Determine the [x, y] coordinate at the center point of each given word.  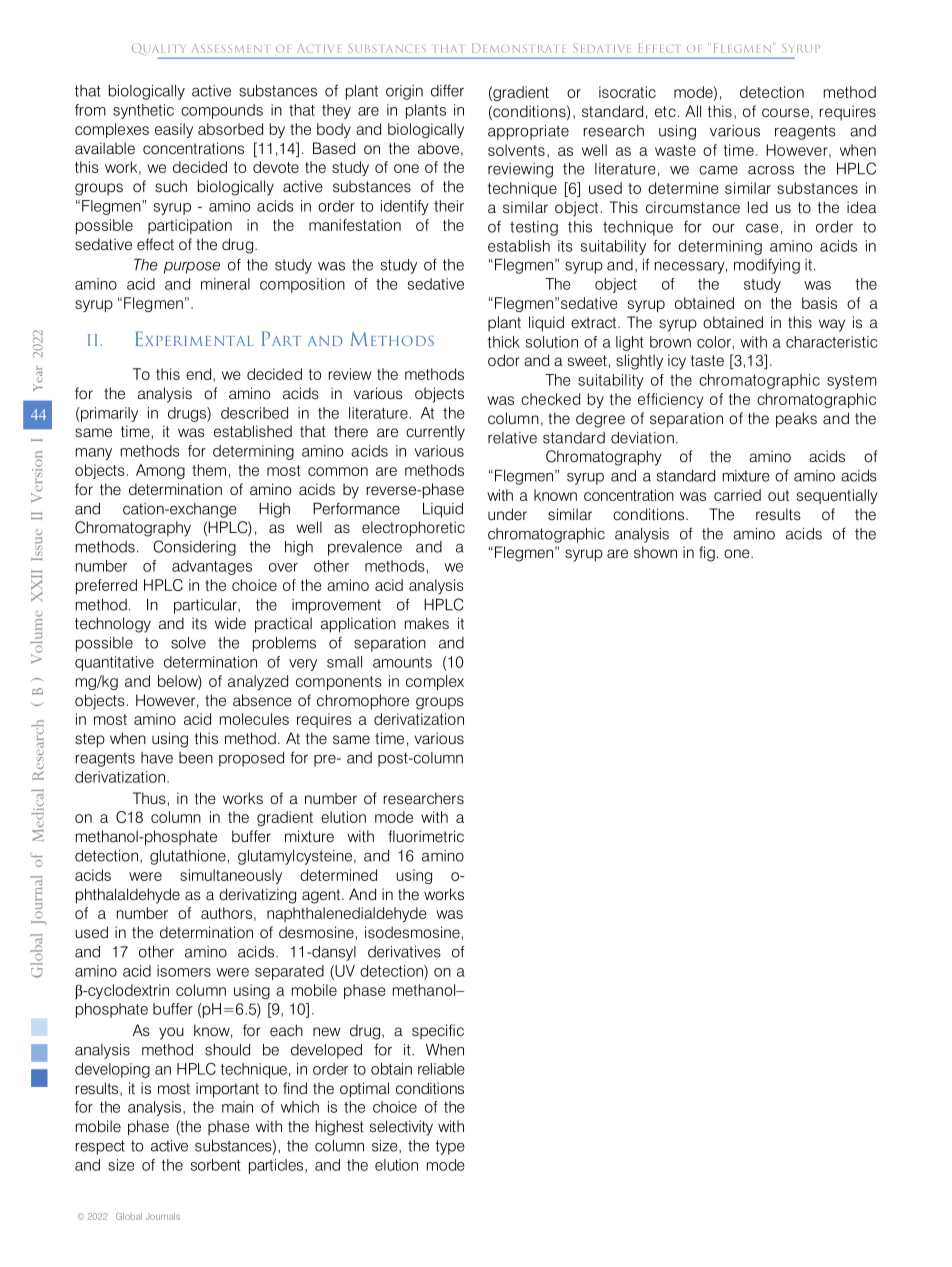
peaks [796, 420]
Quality [160, 50]
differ [447, 91]
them [209, 470]
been [196, 758]
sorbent [216, 1165]
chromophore [363, 702]
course [785, 112]
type [450, 1147]
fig [707, 554]
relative [512, 438]
